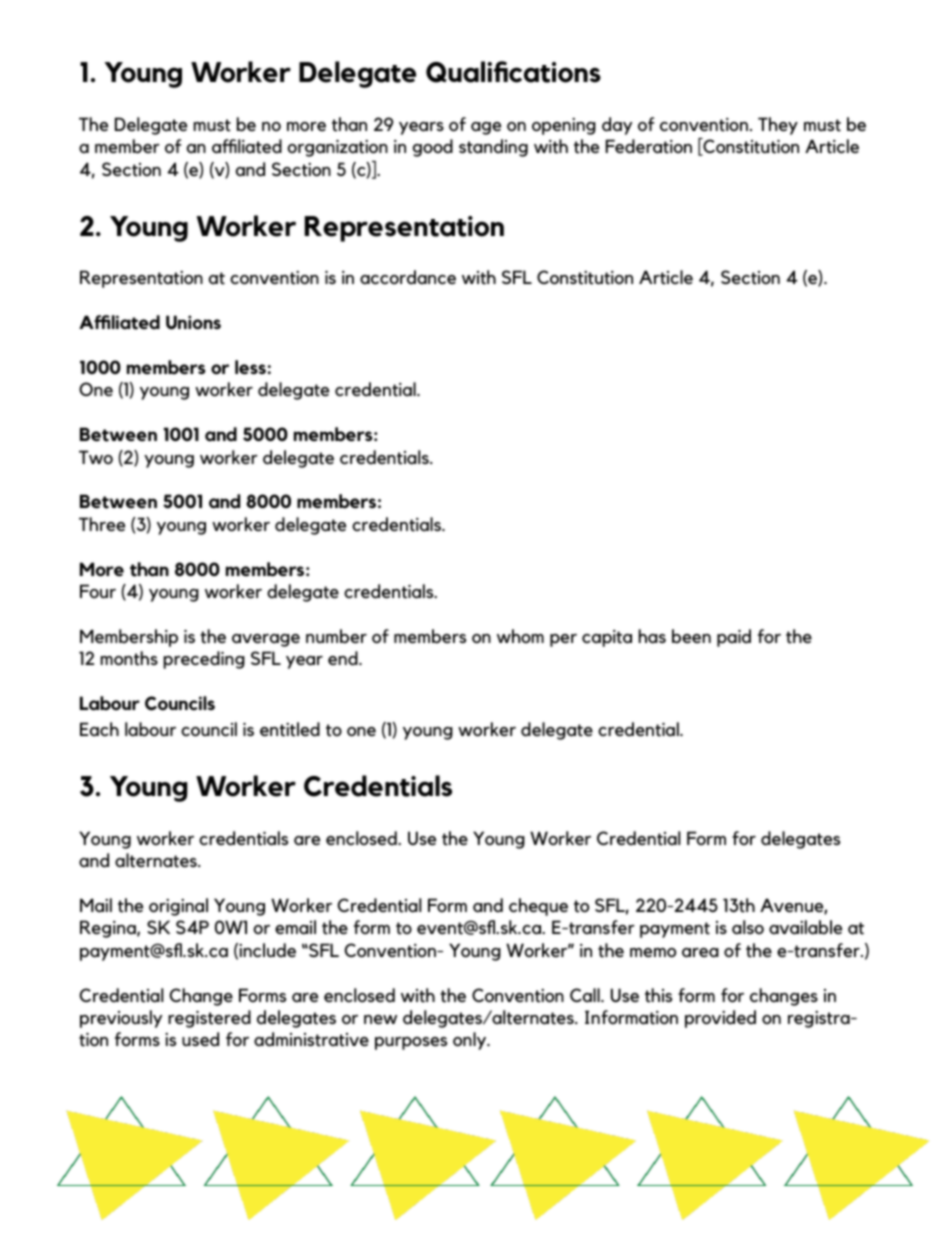  I want to click on accordance, so click(408, 277).
